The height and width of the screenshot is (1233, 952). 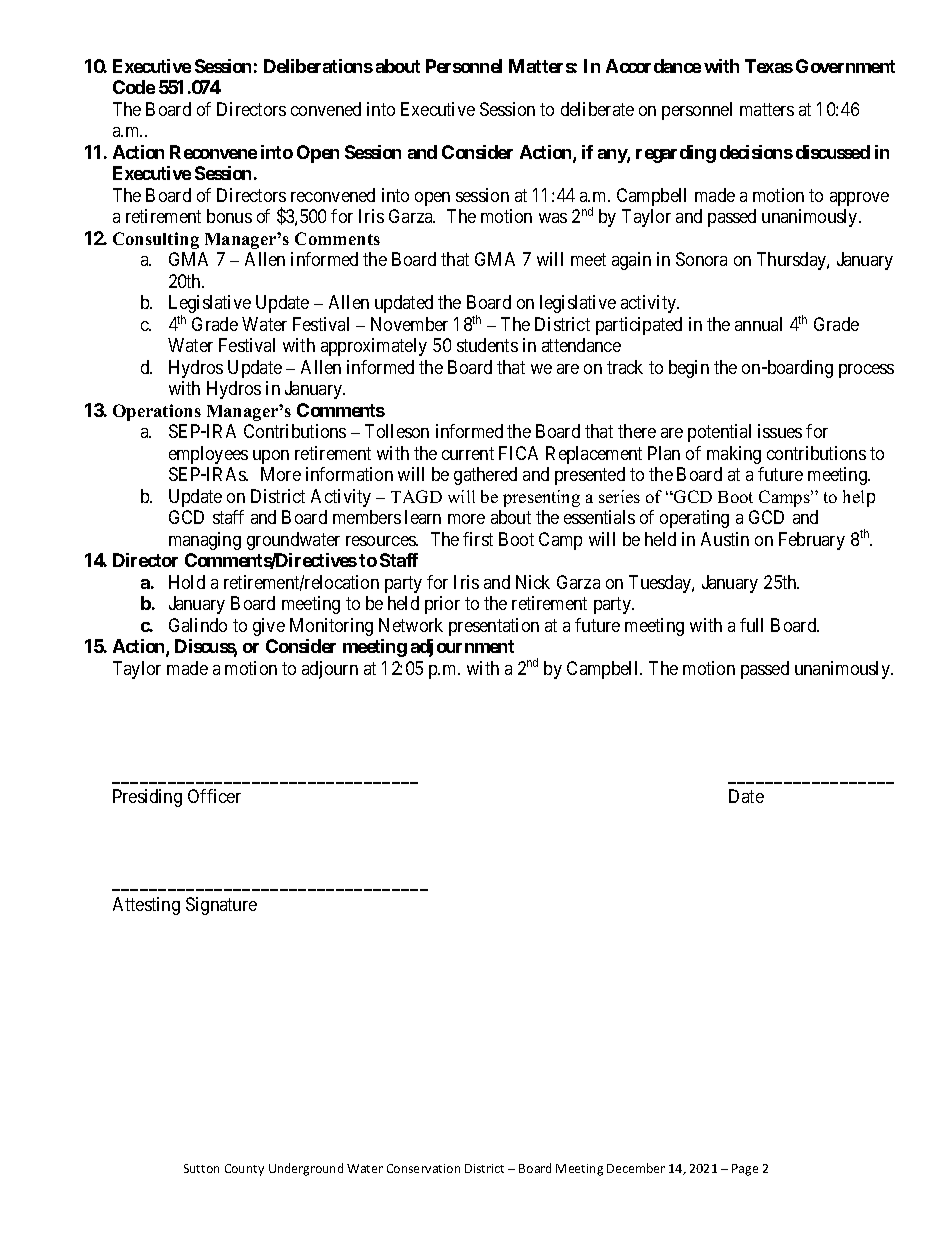 I want to click on Page, so click(x=745, y=1170).
